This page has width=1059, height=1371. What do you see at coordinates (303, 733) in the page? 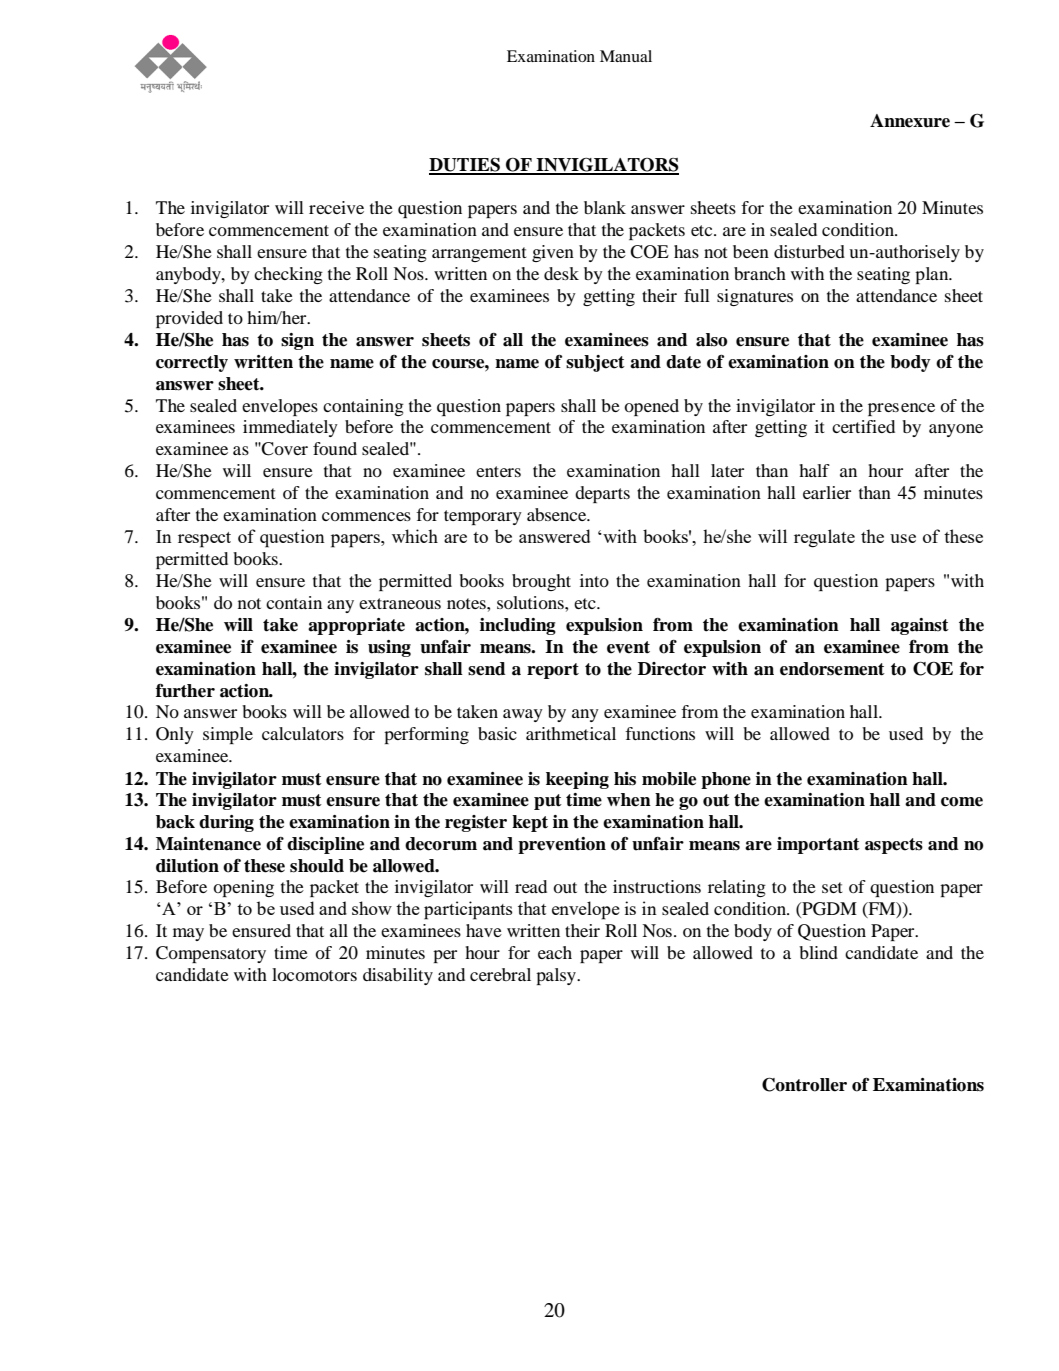
I see `calculators` at bounding box center [303, 733].
